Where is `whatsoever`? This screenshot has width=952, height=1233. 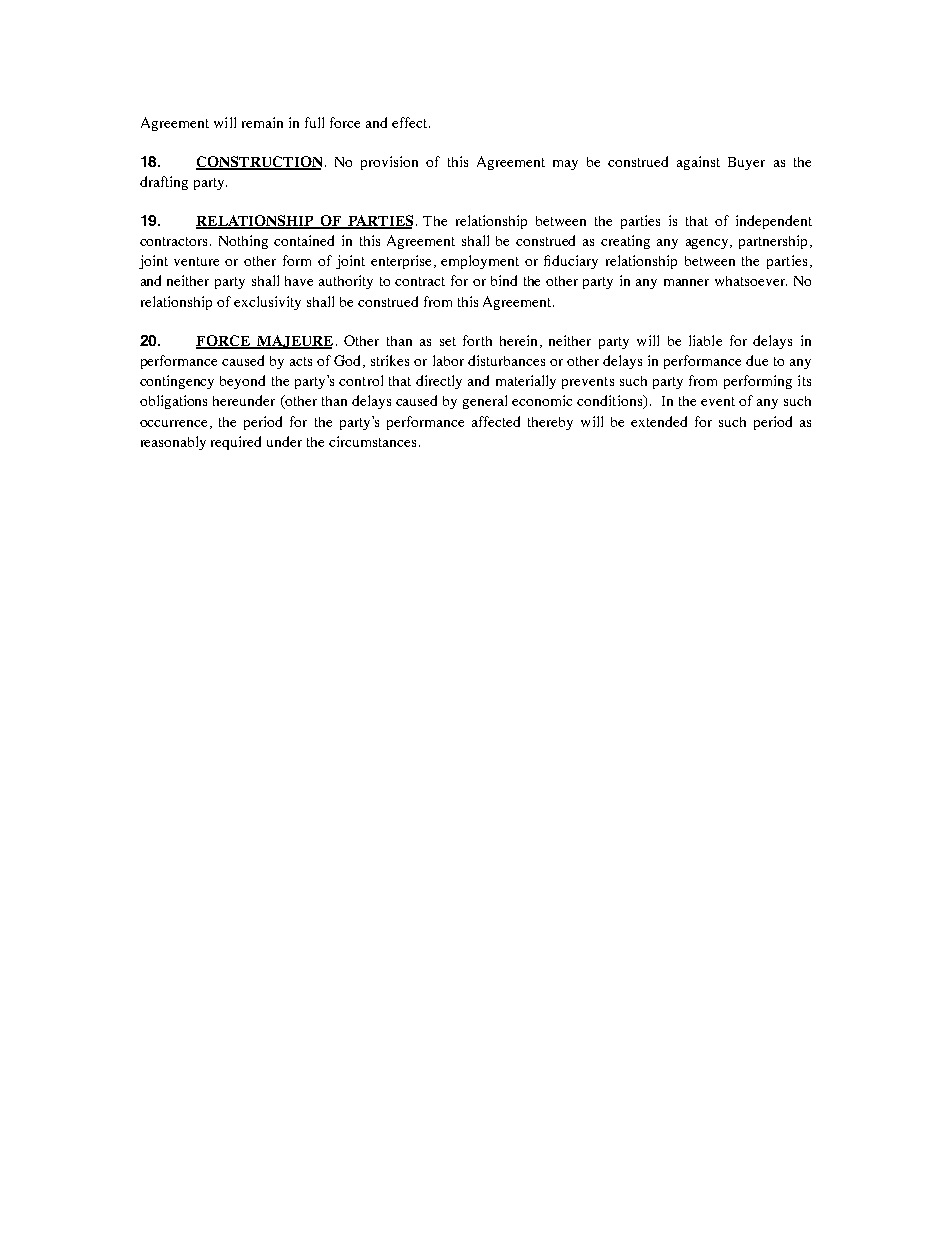
whatsoever is located at coordinates (751, 281).
